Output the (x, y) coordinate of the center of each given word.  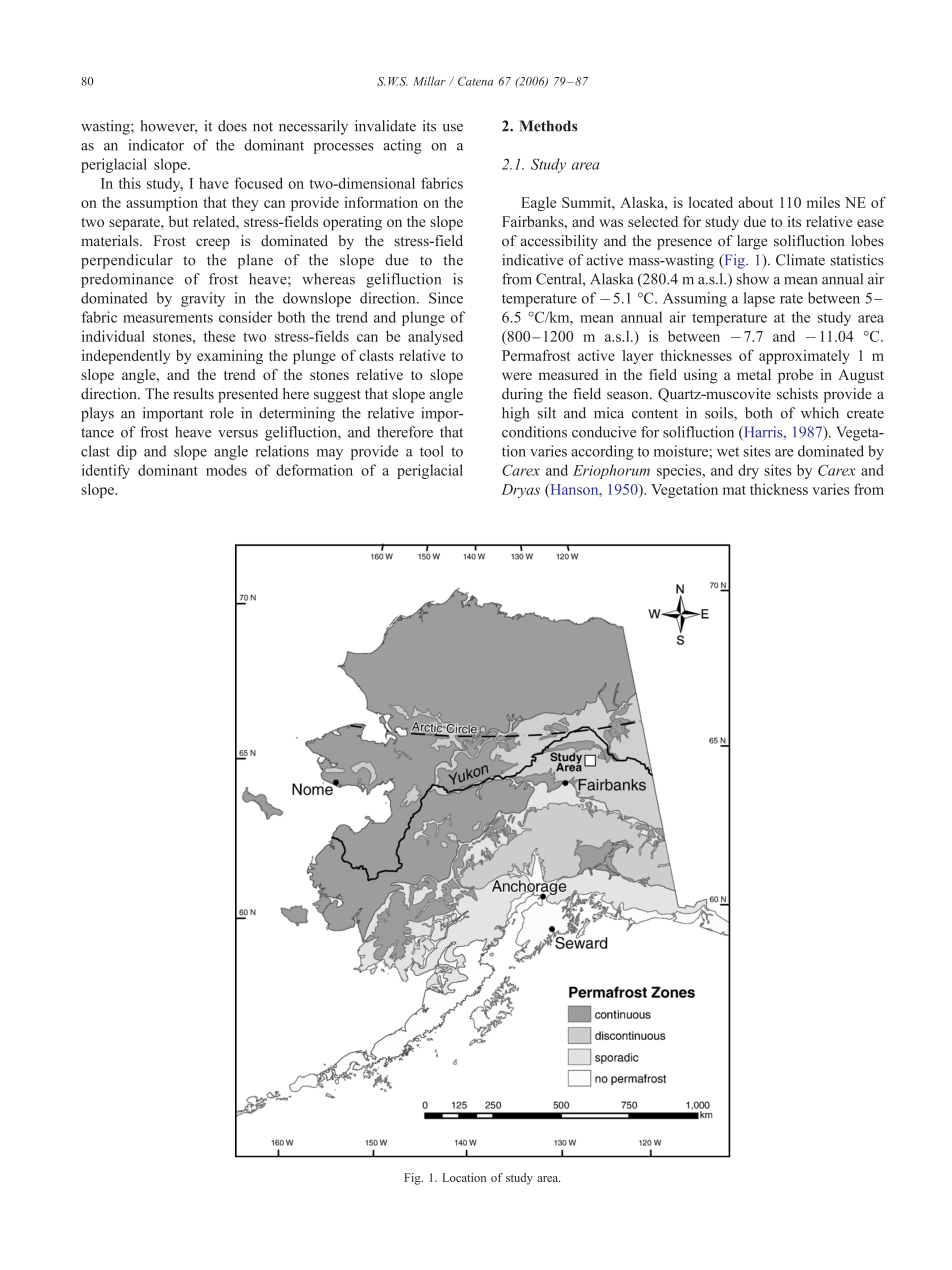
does (232, 126)
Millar (429, 81)
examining (230, 356)
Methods (548, 126)
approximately (804, 357)
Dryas (520, 491)
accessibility (559, 242)
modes (226, 470)
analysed (435, 337)
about (755, 202)
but (178, 221)
